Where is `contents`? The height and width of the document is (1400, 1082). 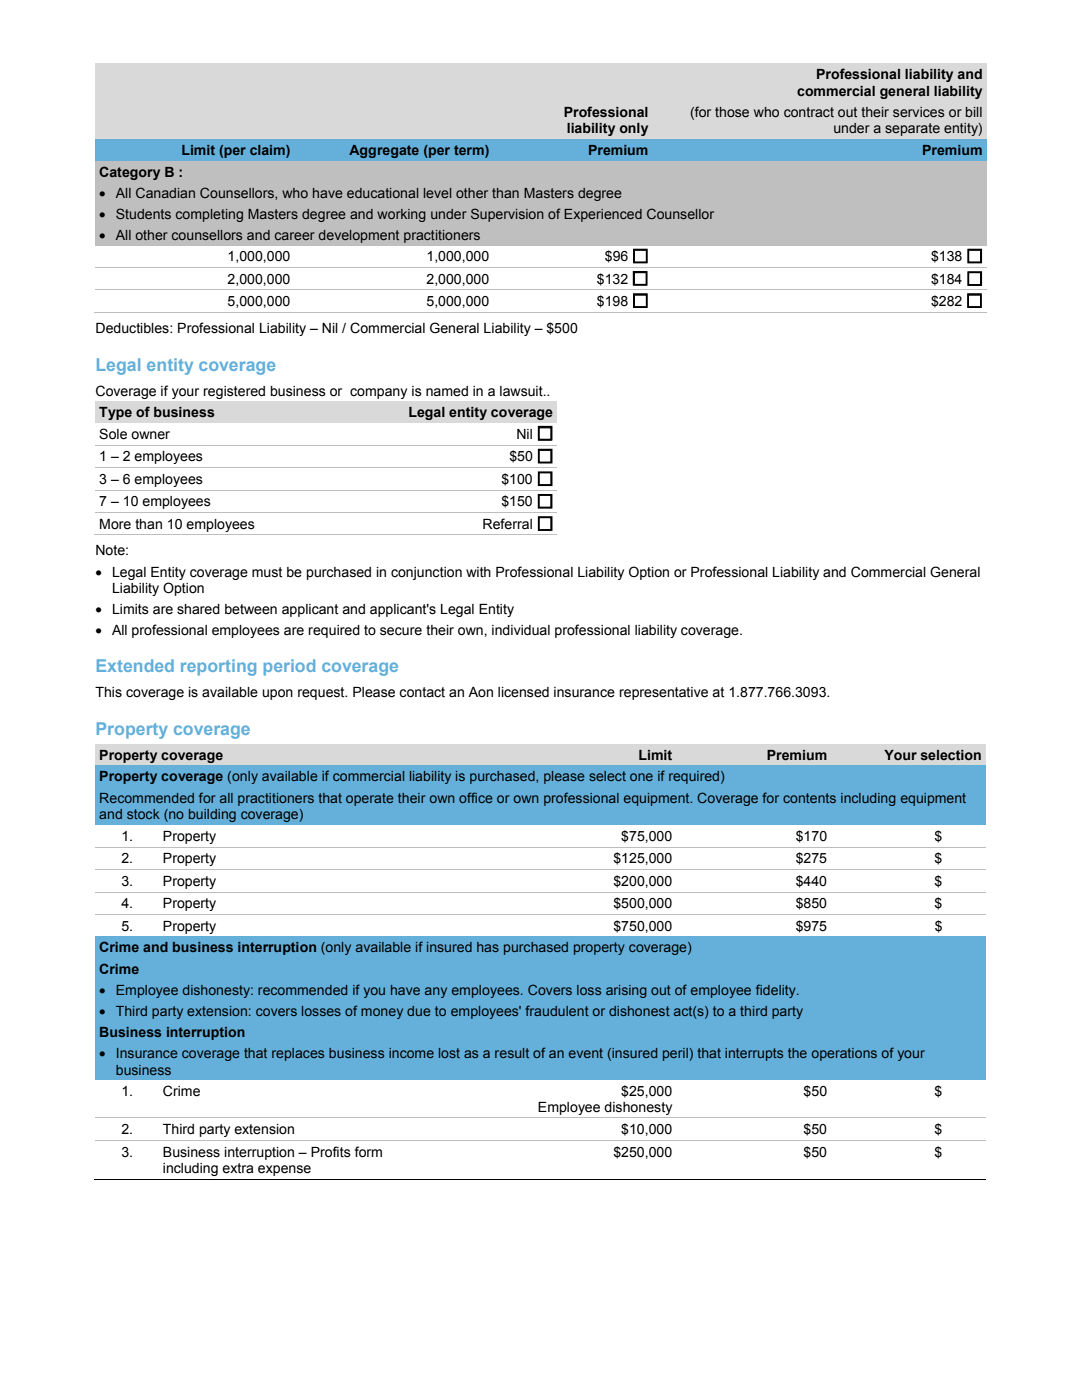
contents is located at coordinates (809, 798).
